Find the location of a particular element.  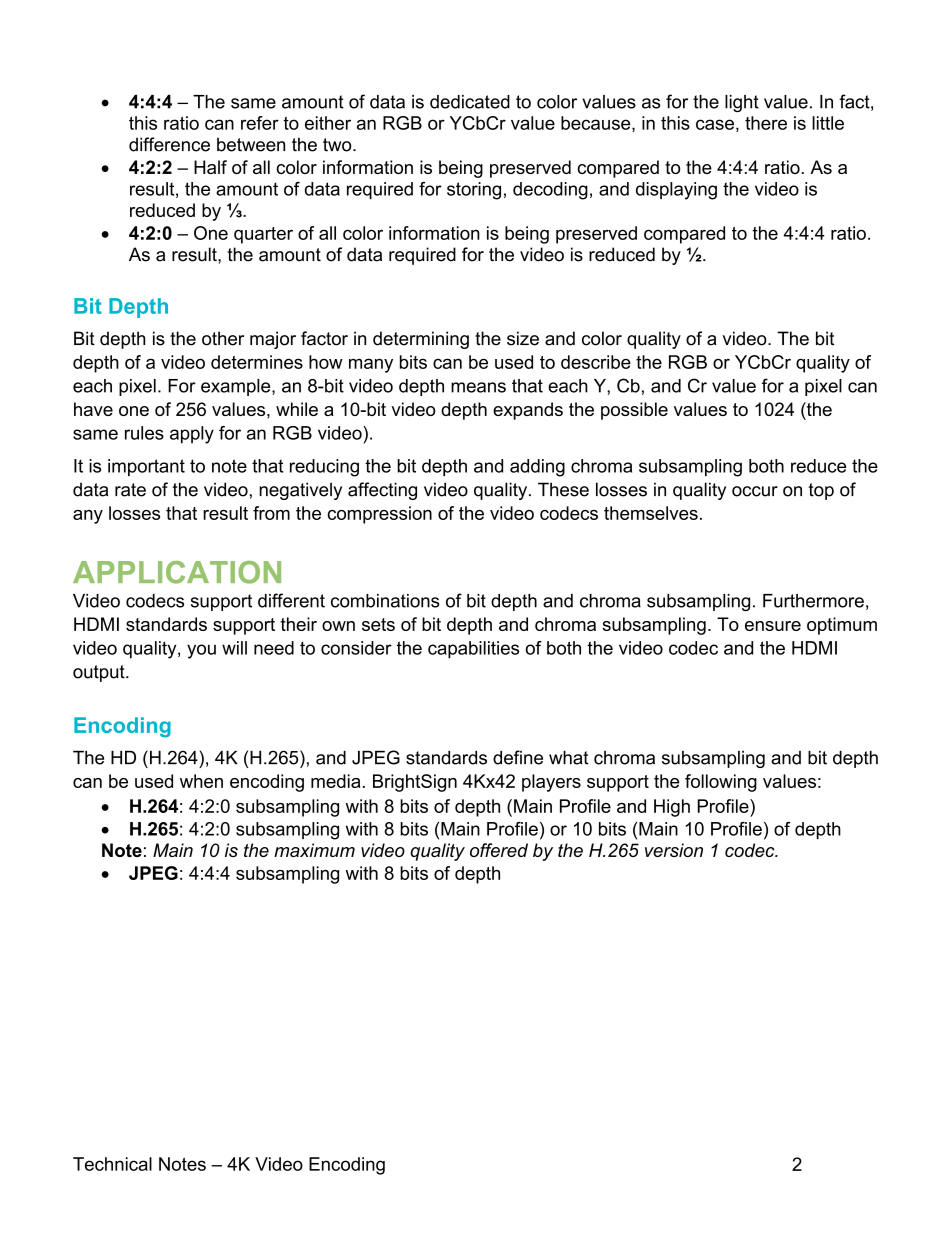

Technical is located at coordinates (112, 1164).
